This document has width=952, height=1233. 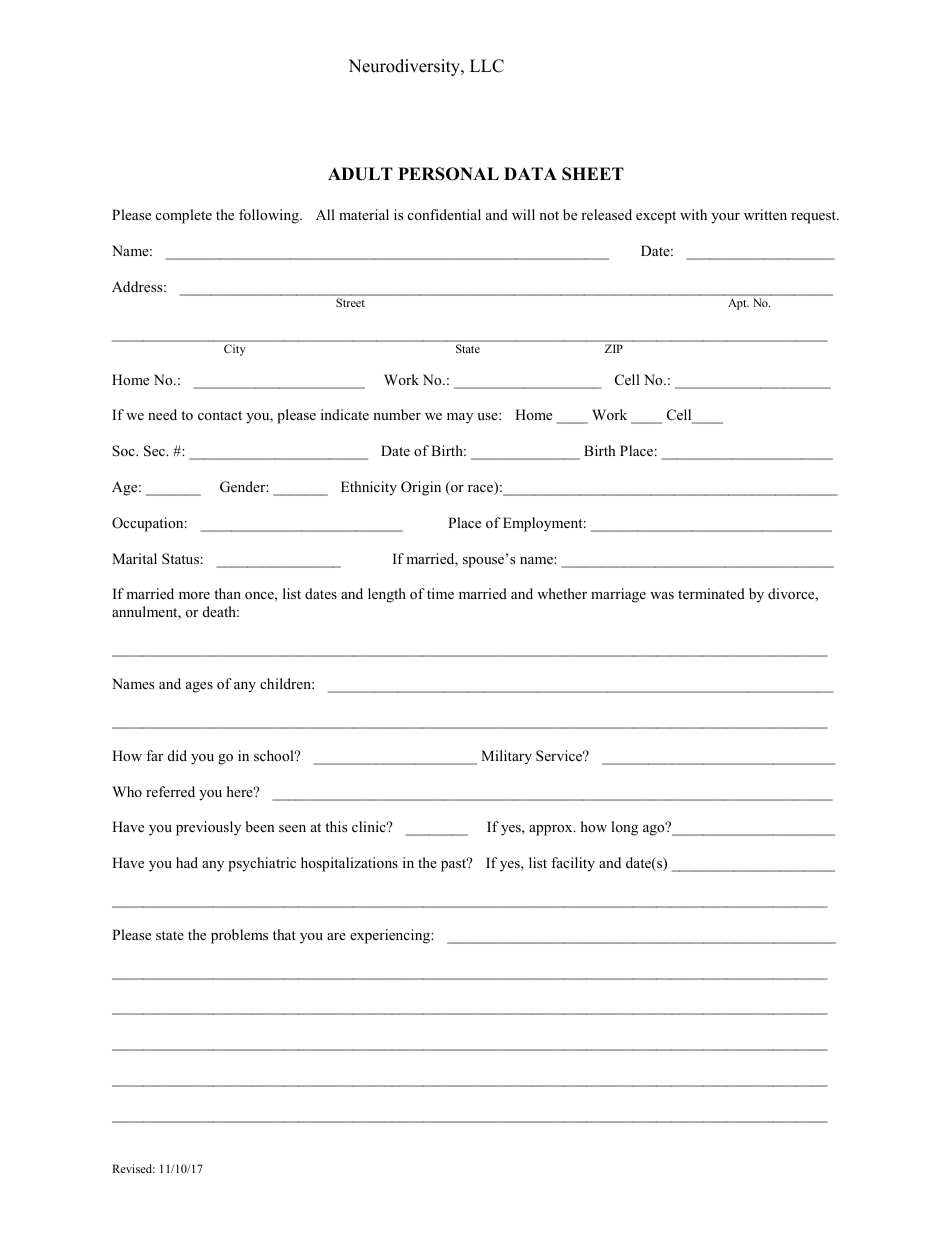 What do you see at coordinates (506, 757) in the document?
I see `Military` at bounding box center [506, 757].
